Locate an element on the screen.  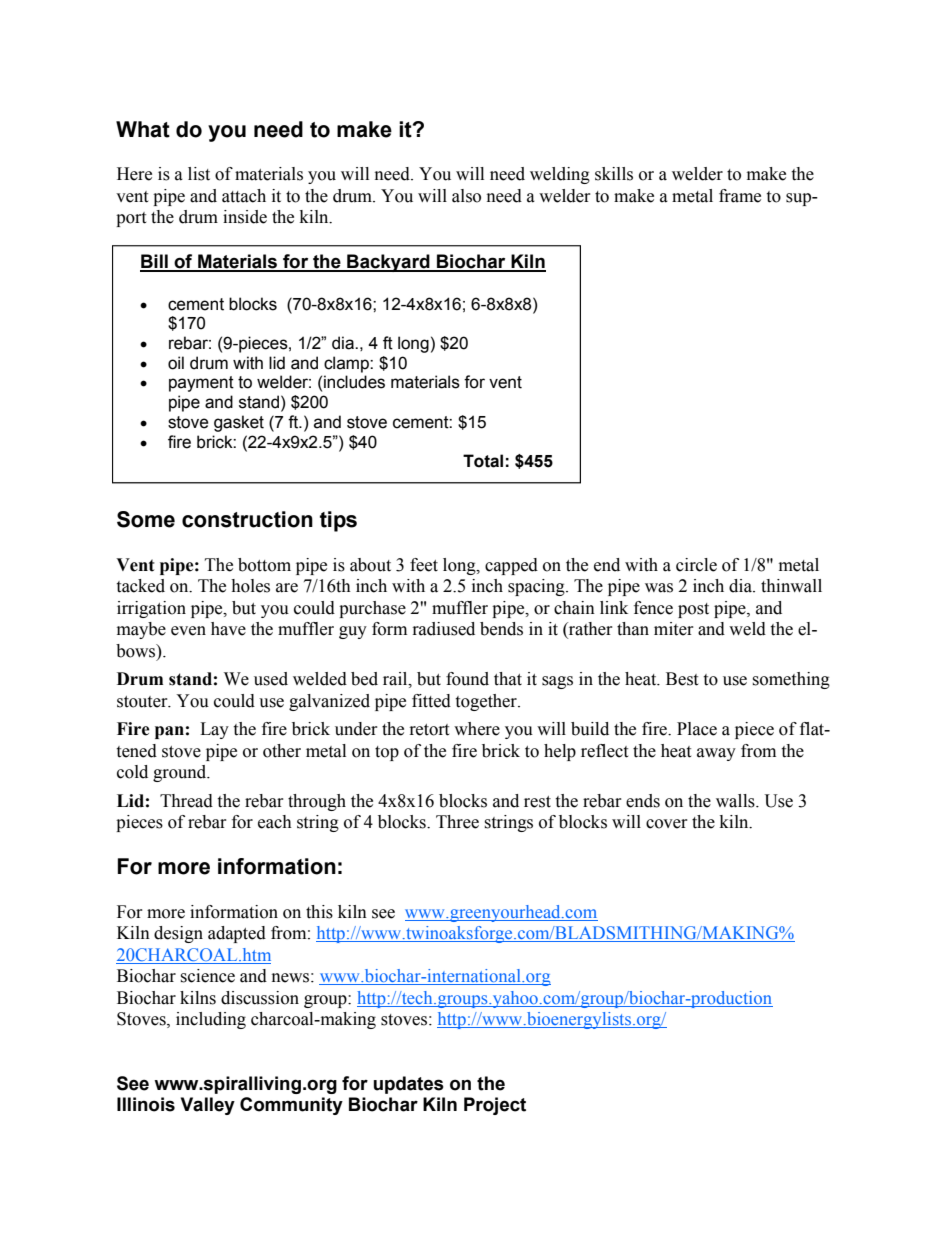
purchase is located at coordinates (372, 609).
